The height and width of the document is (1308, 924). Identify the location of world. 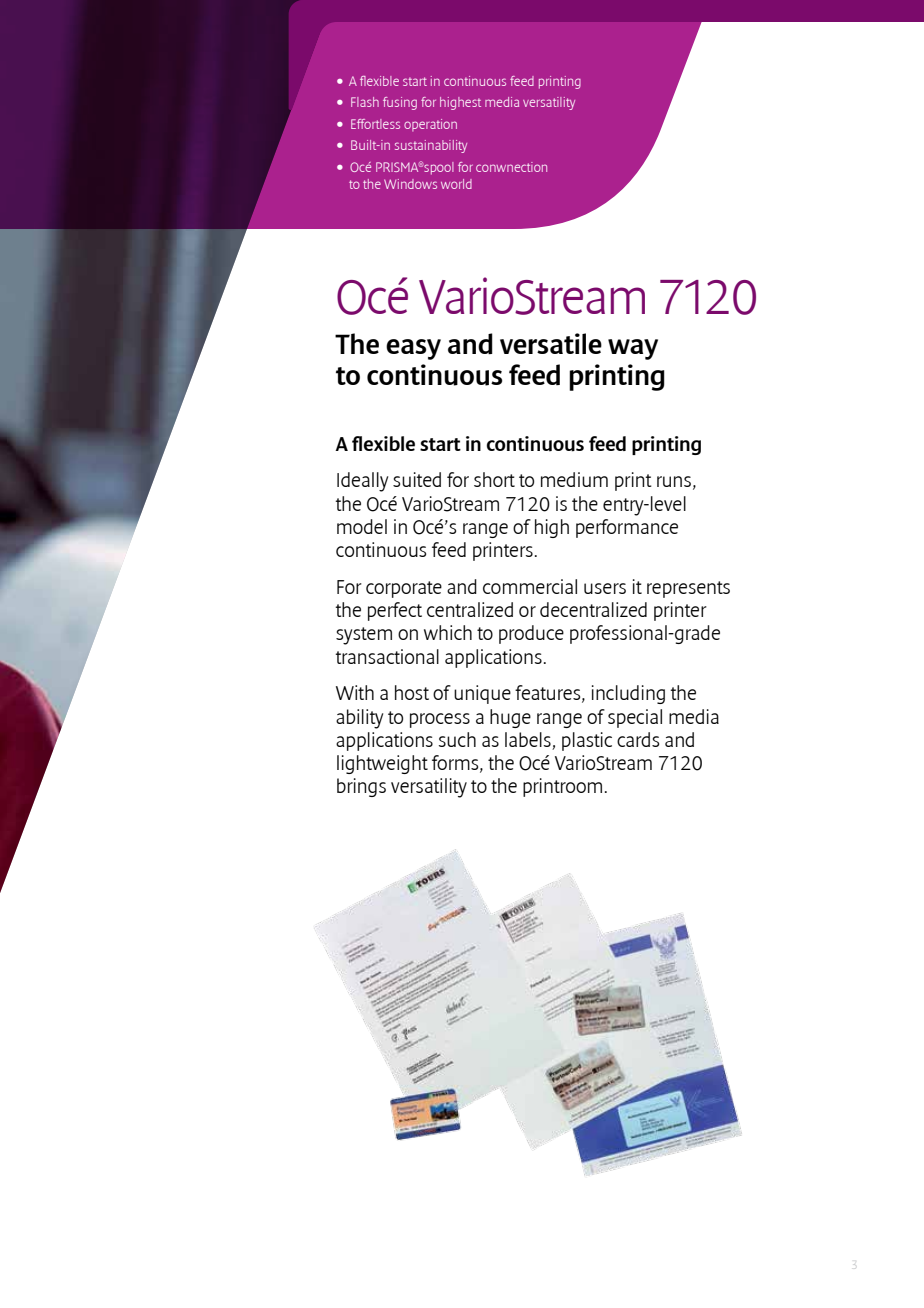
(456, 184).
